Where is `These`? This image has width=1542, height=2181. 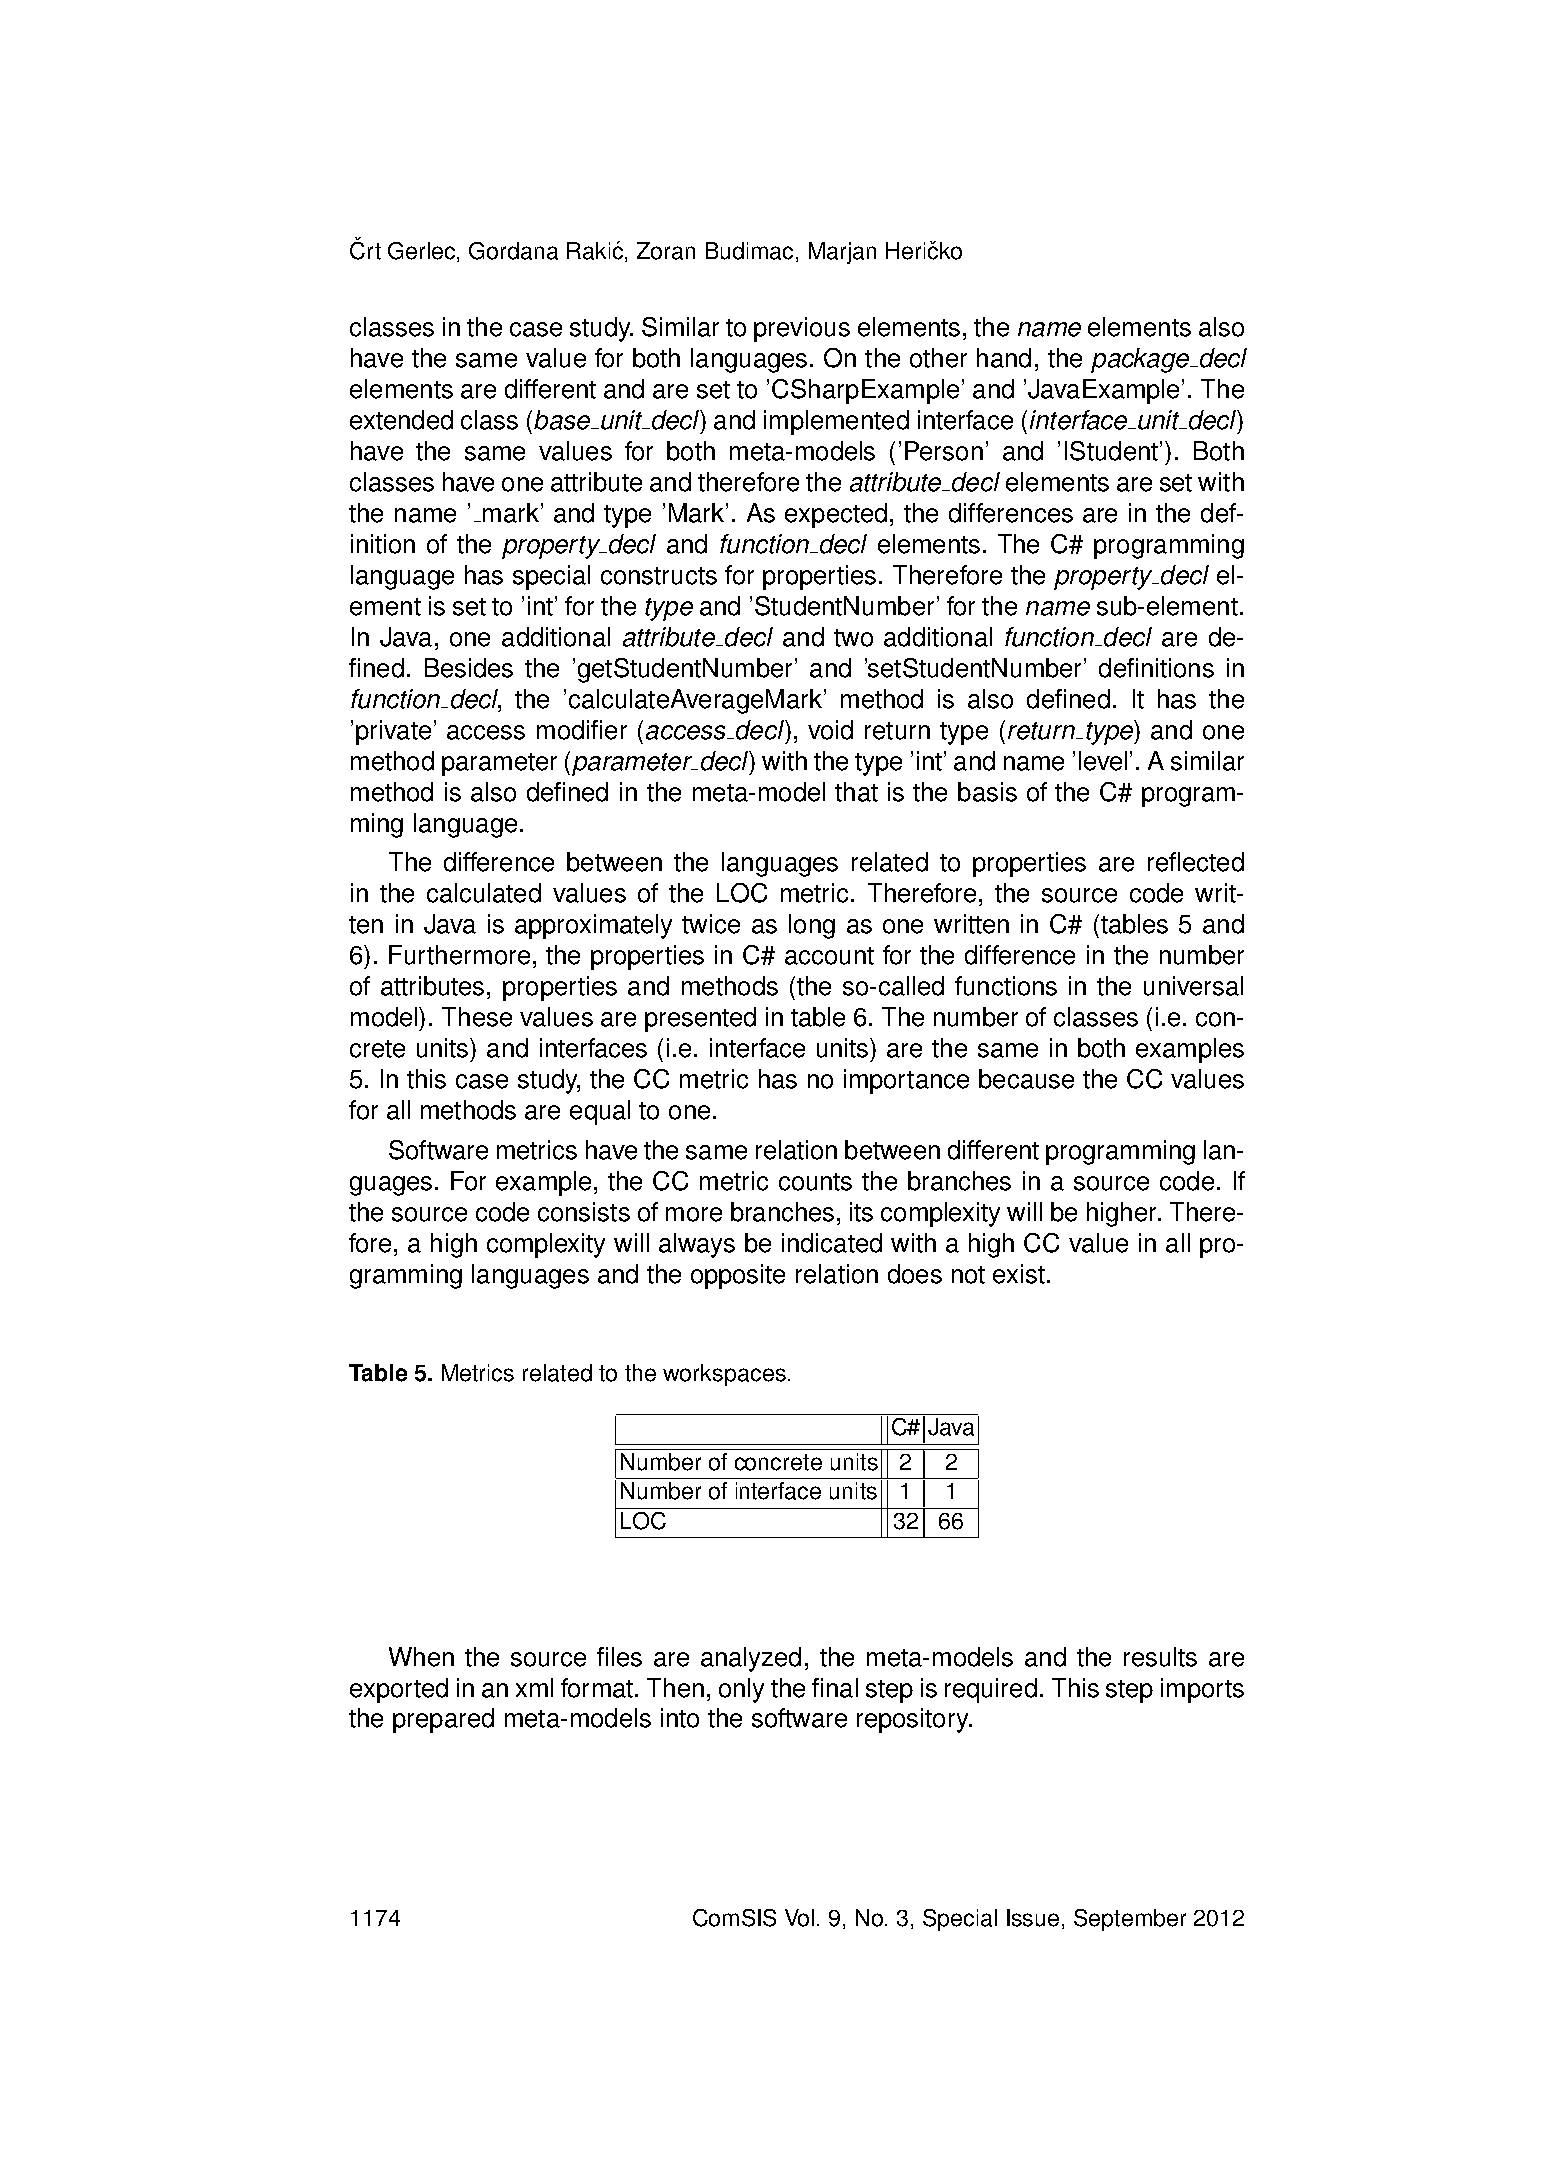 These is located at coordinates (477, 1017).
